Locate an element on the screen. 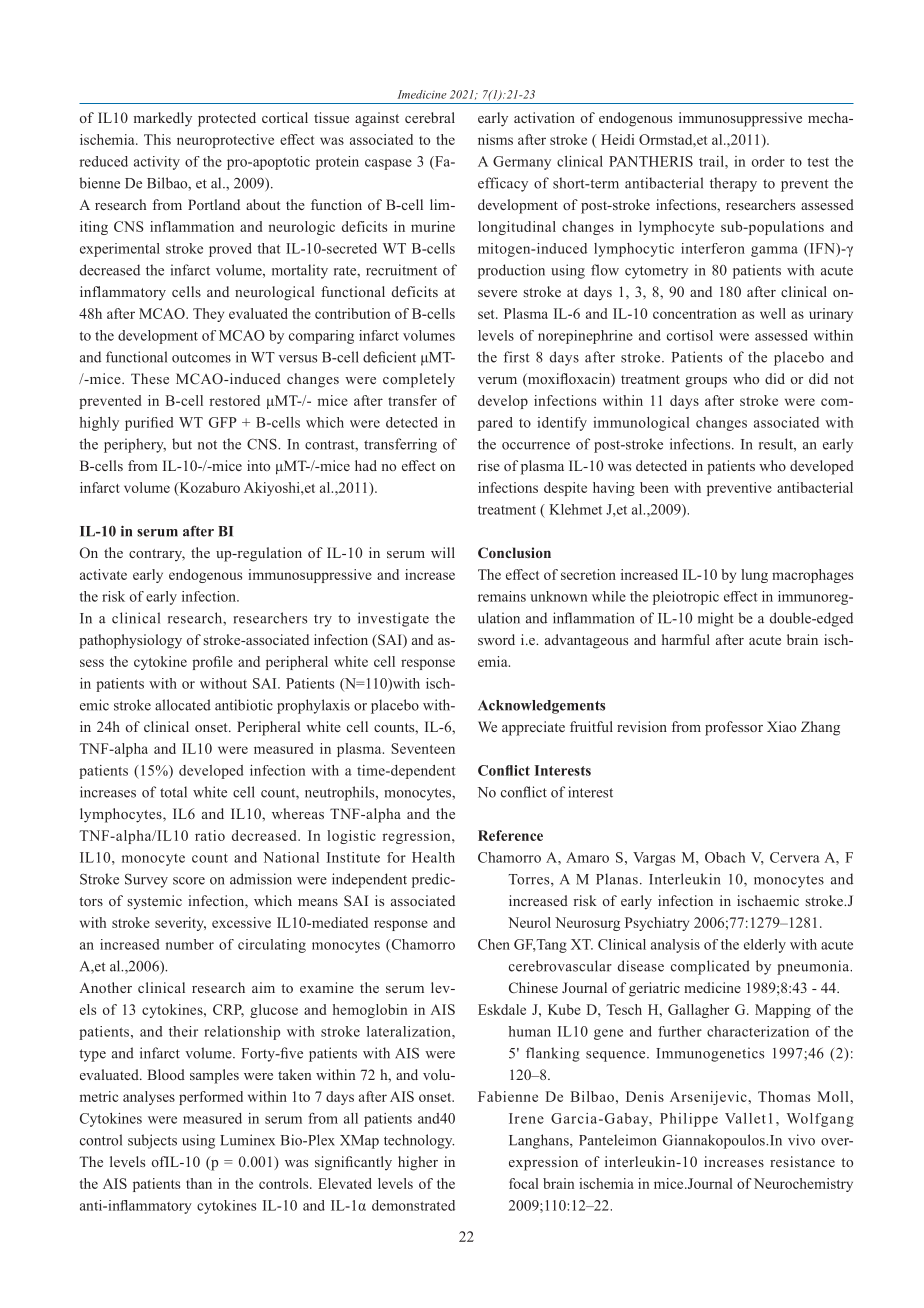  technology is located at coordinates (419, 1141).
